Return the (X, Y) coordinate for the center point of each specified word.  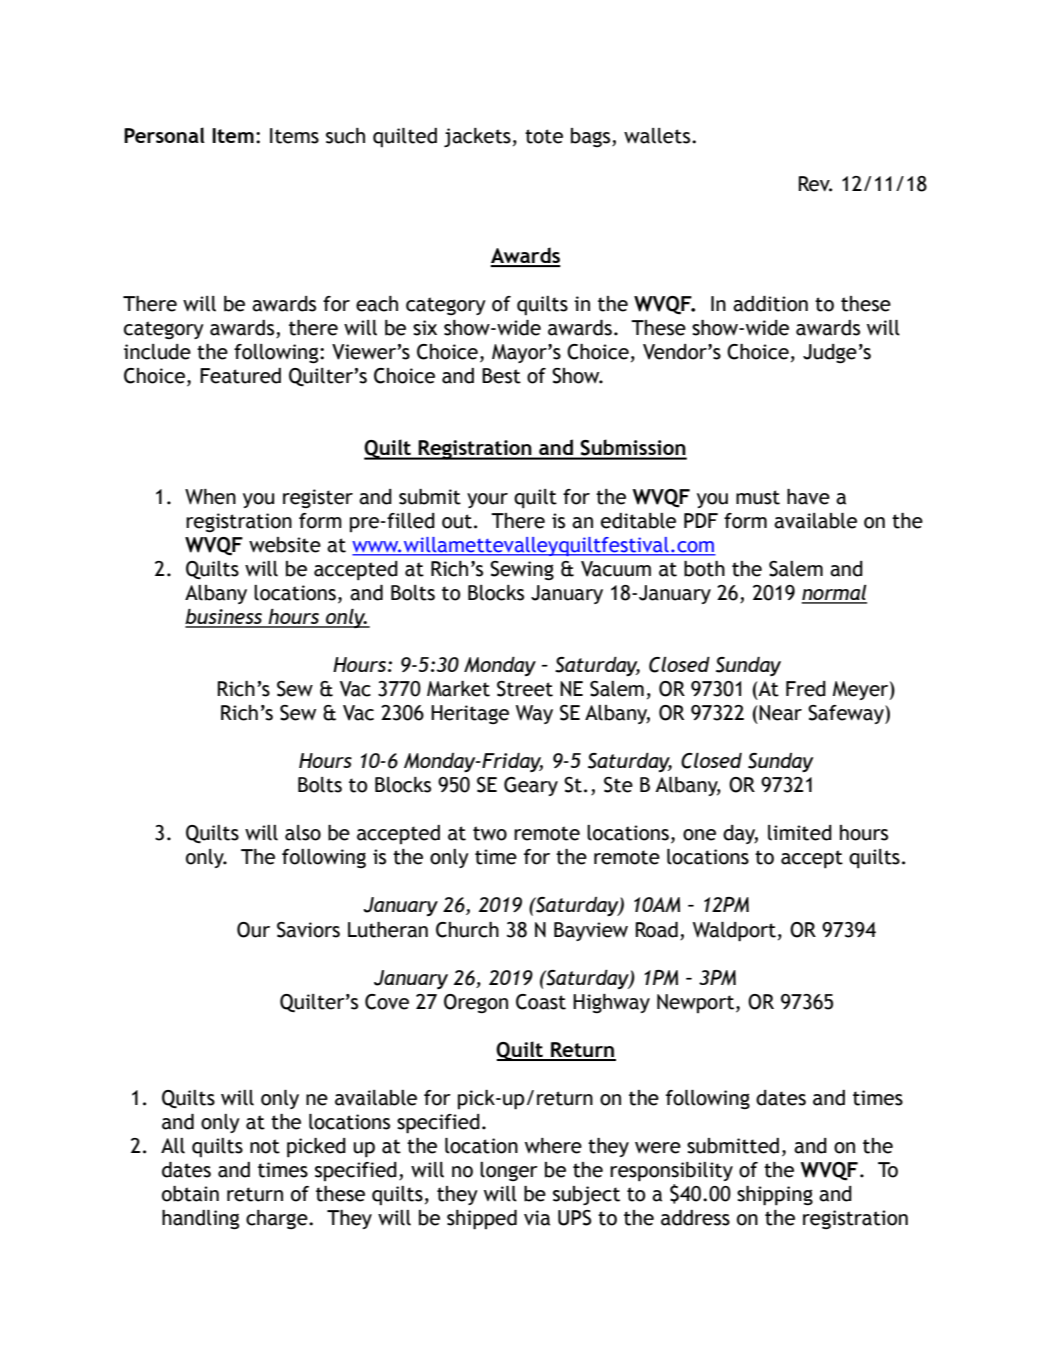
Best (501, 376)
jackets (477, 137)
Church (467, 930)
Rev (815, 184)
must (758, 497)
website (285, 545)
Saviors (308, 930)
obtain (190, 1194)
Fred (806, 689)
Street (525, 689)
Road (657, 930)
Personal (164, 135)
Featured (240, 376)
